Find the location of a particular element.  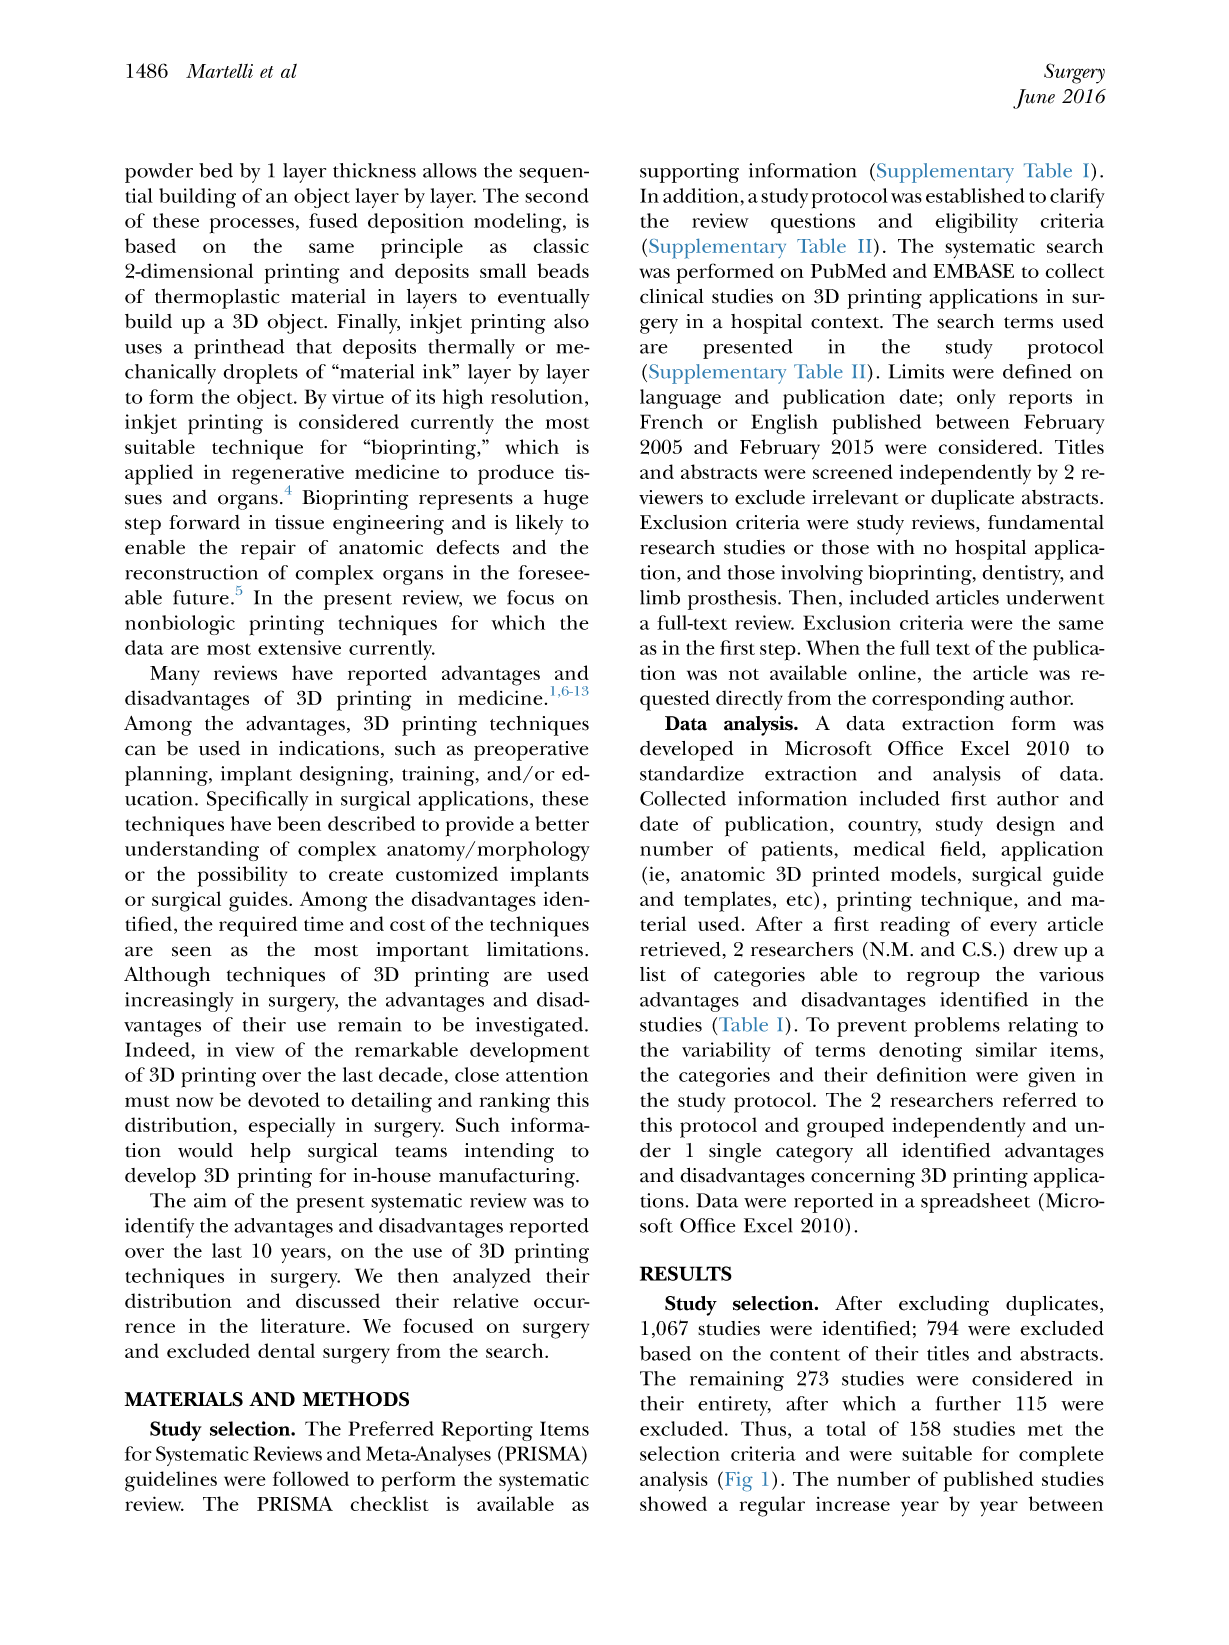

followed is located at coordinates (311, 1478).
